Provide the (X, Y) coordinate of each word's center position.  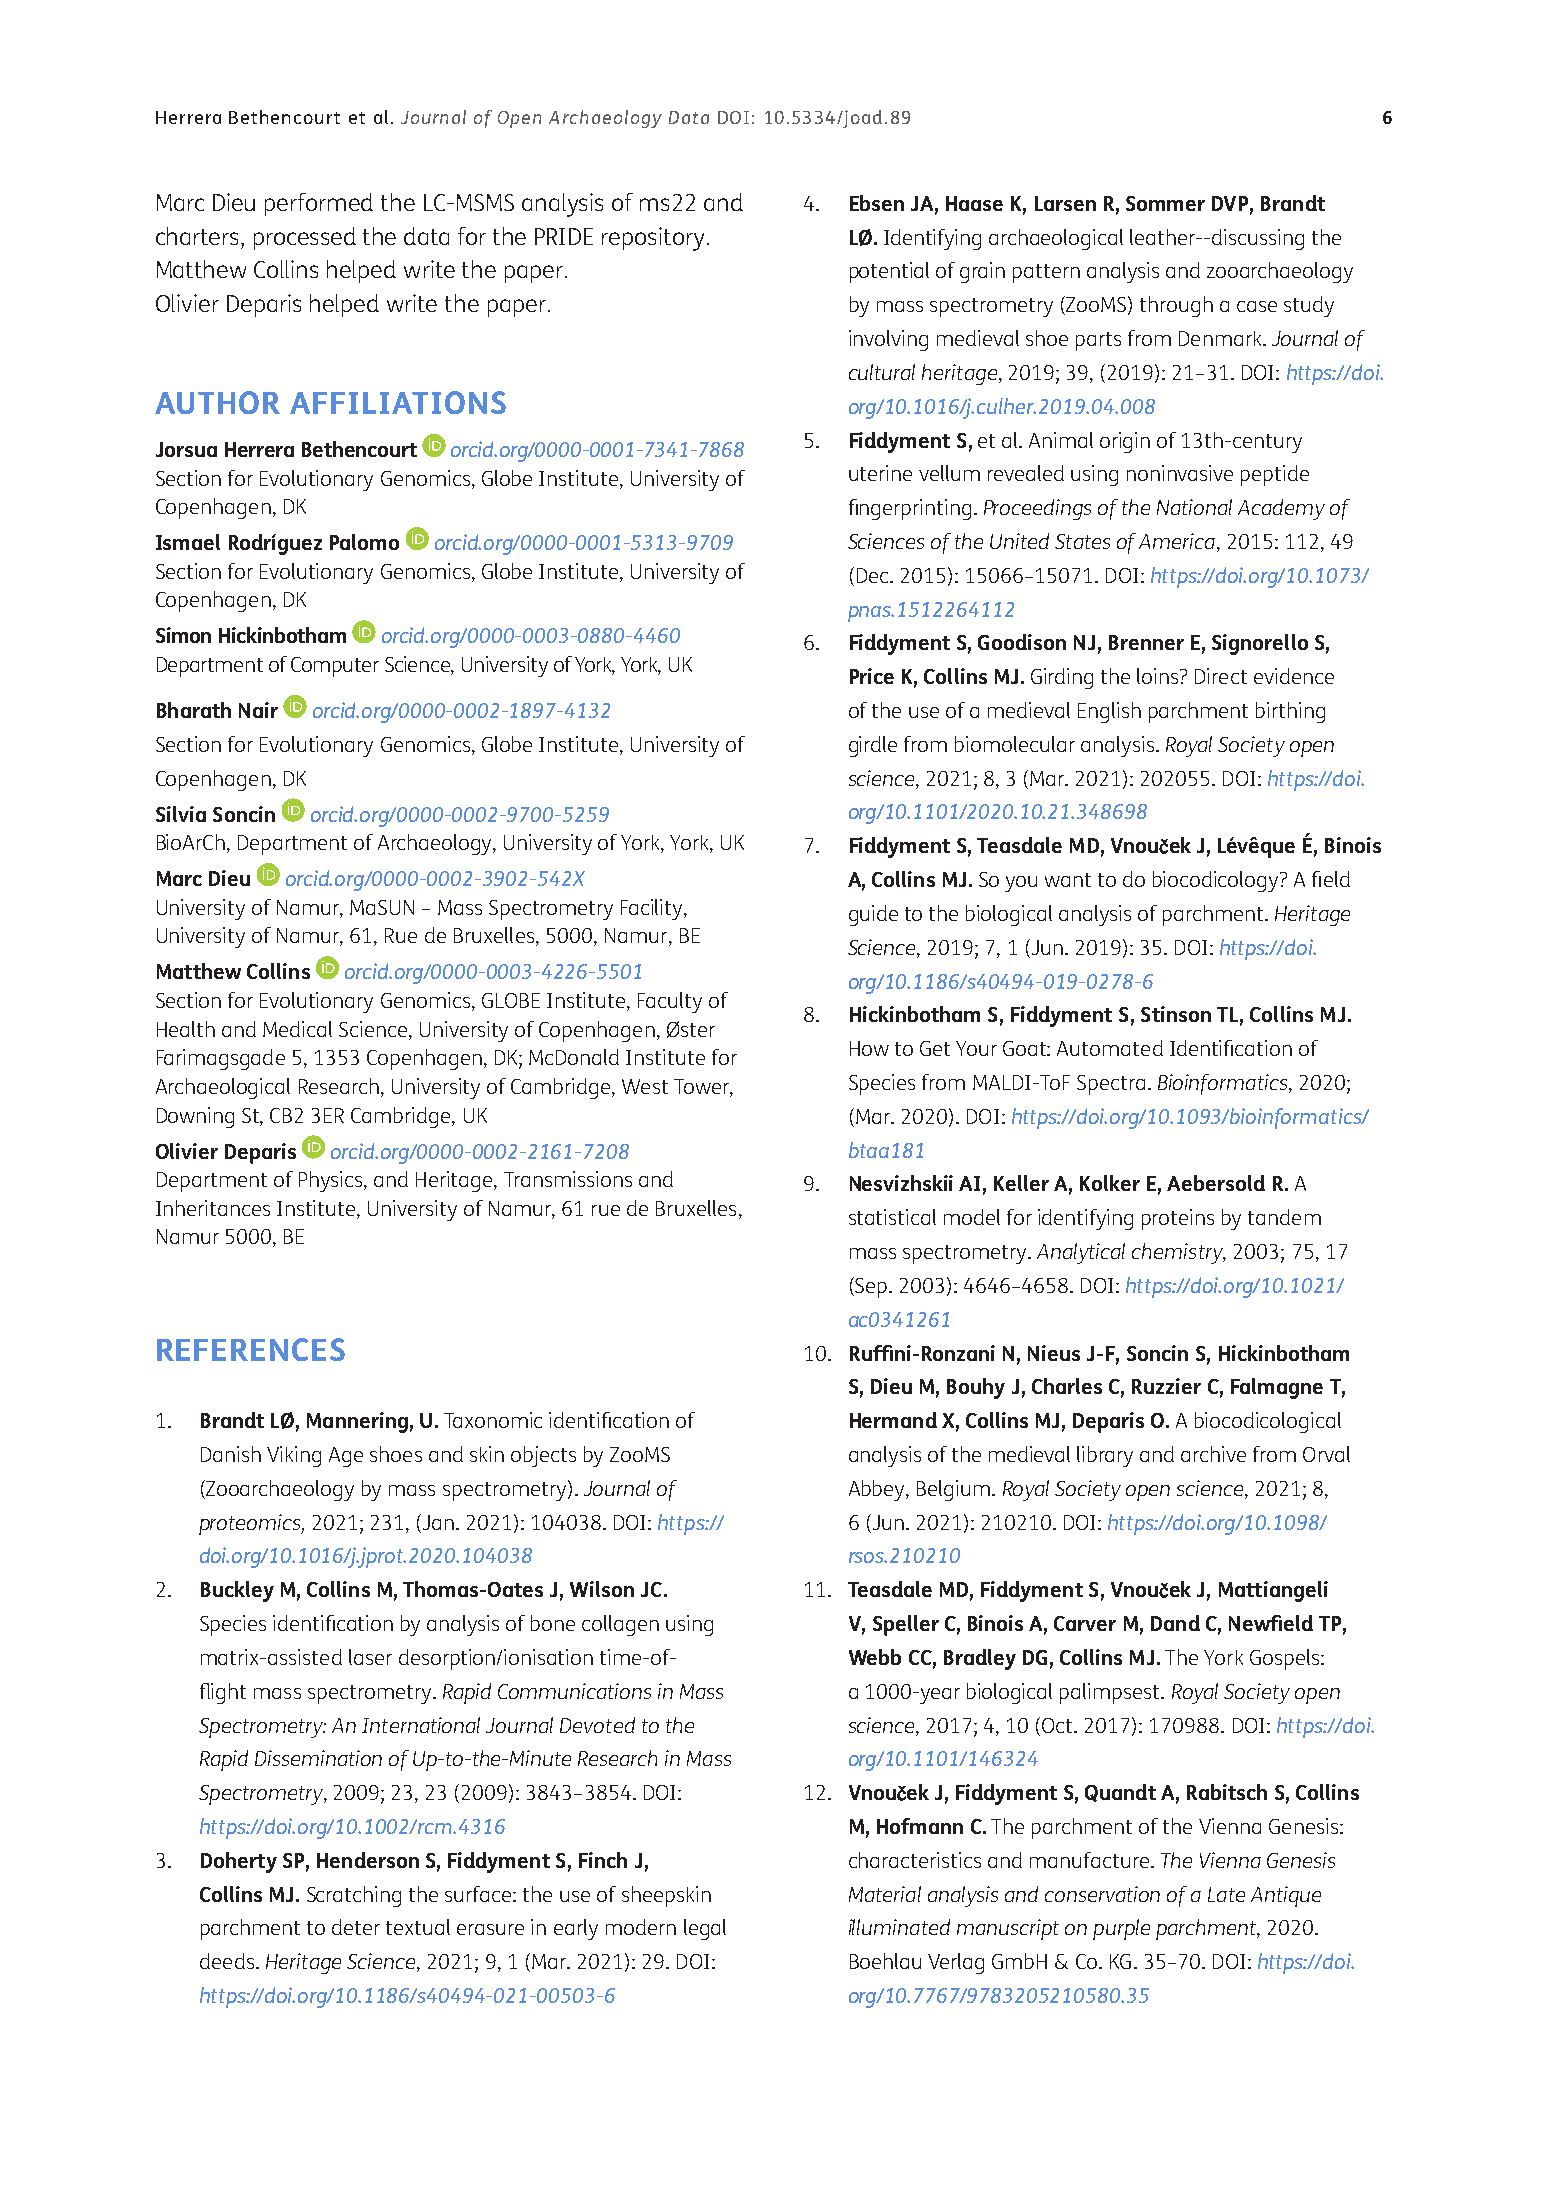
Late (1226, 1894)
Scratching (354, 1896)
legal (705, 1929)
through (1176, 306)
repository (653, 239)
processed (305, 238)
